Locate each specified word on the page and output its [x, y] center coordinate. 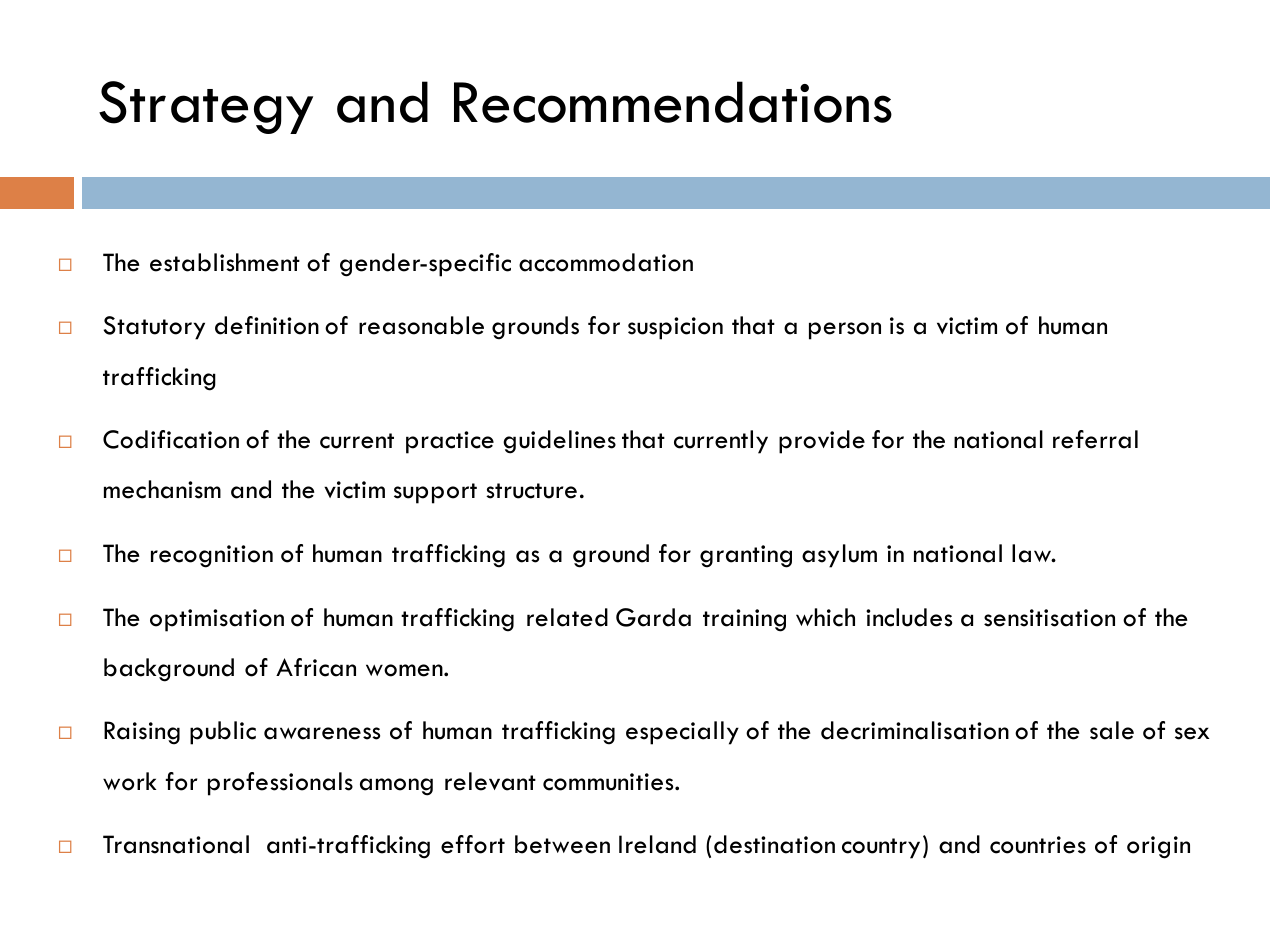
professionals [280, 784]
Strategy [206, 107]
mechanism [162, 489]
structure [531, 491]
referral [1095, 439]
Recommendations [673, 102]
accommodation [606, 262]
